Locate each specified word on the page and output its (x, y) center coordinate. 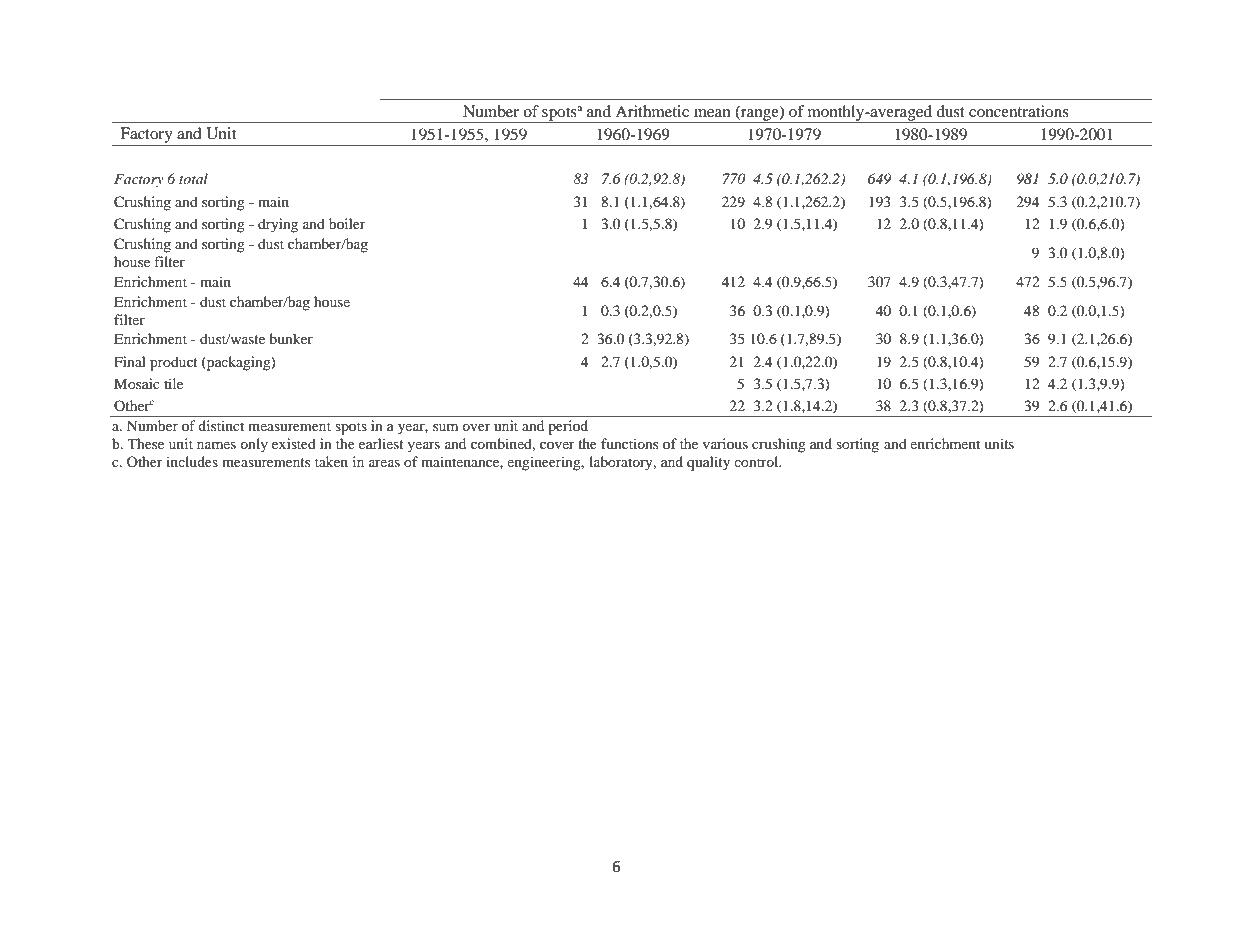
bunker (291, 338)
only (254, 445)
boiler (347, 223)
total (193, 178)
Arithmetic (652, 111)
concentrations (1019, 111)
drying (278, 225)
